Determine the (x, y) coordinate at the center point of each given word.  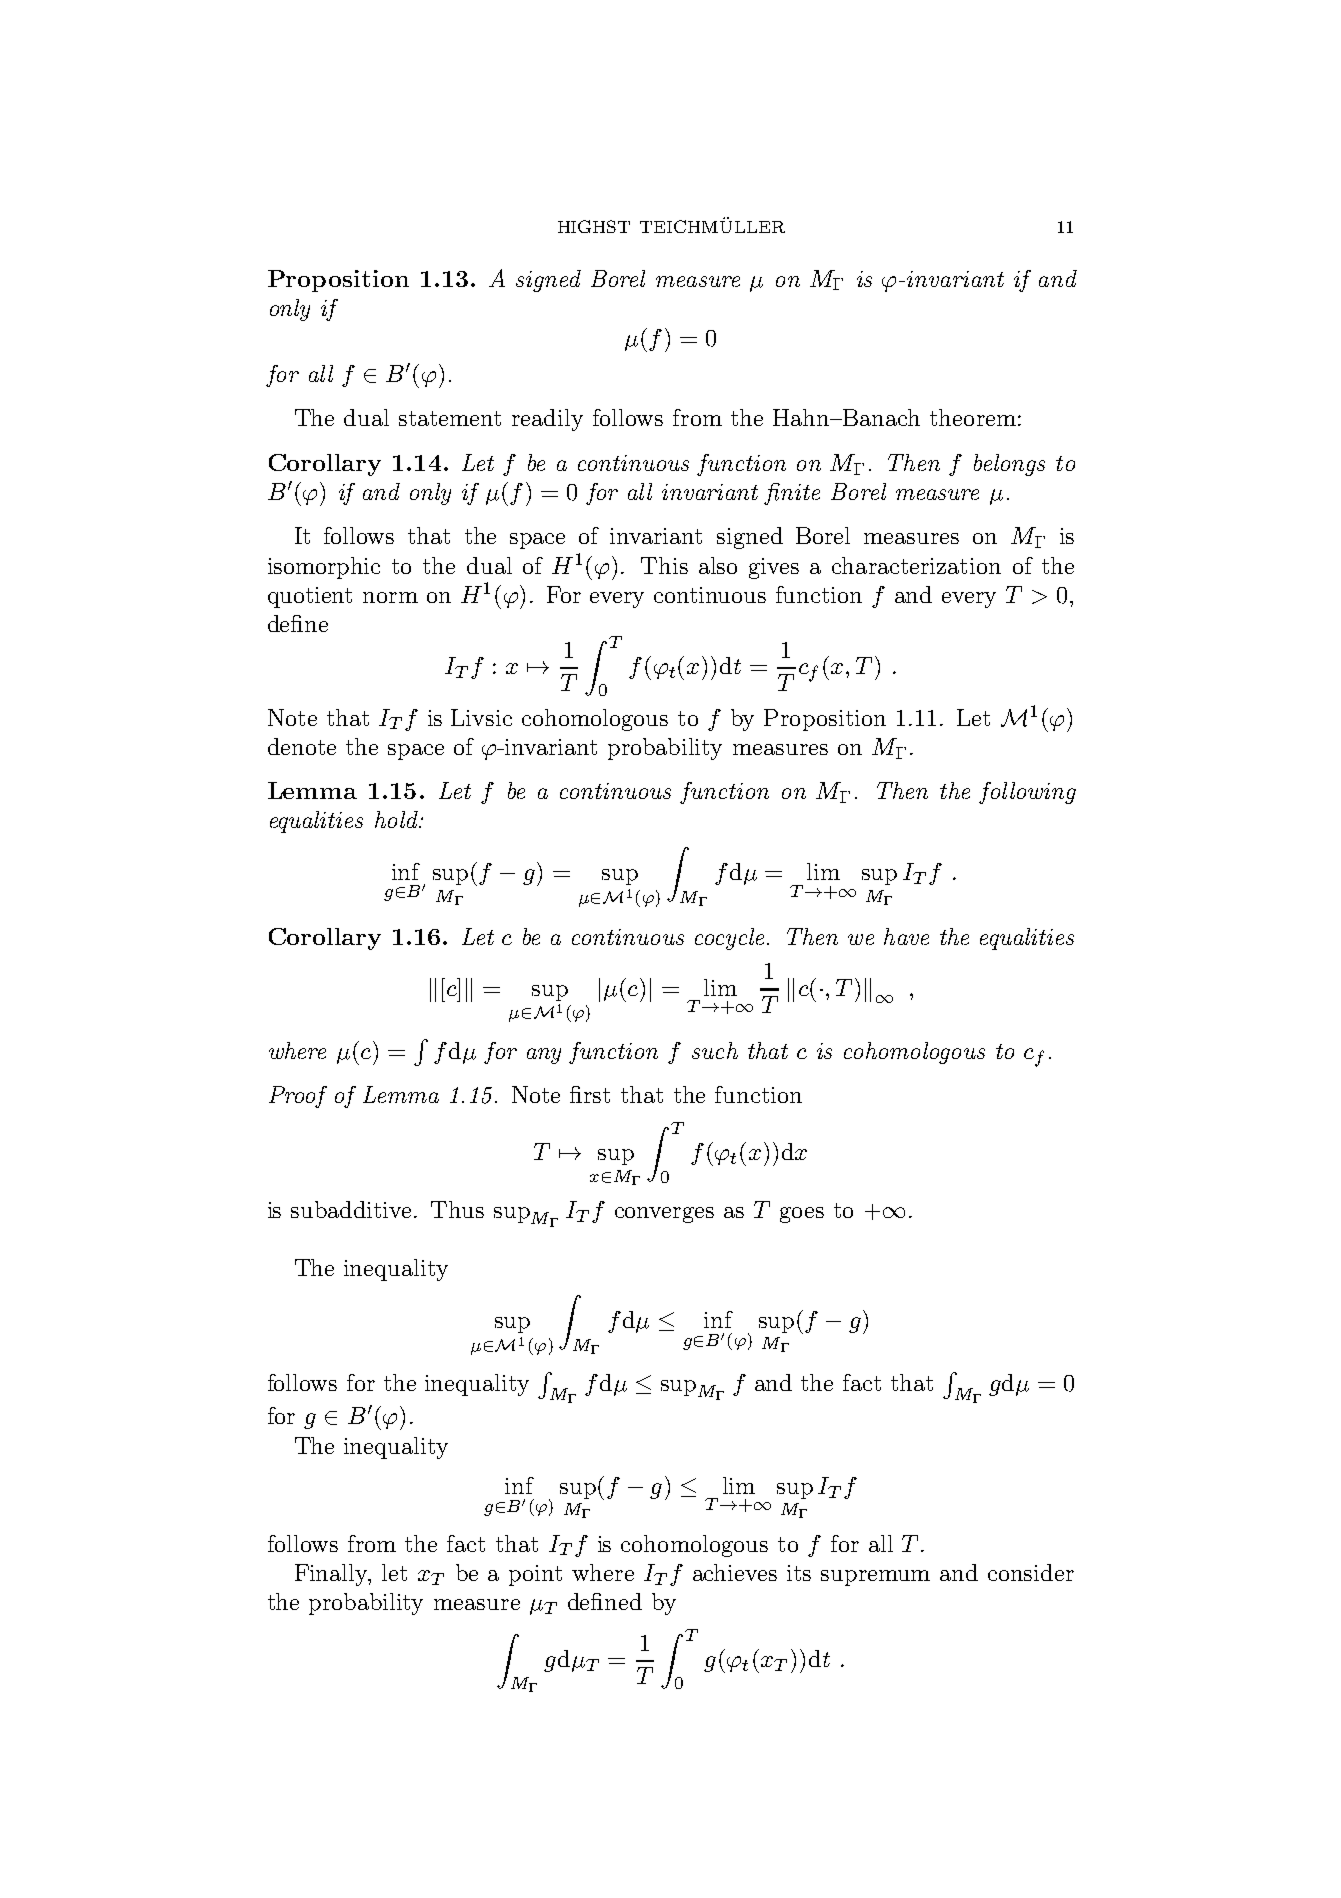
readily (547, 420)
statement (450, 418)
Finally (332, 1575)
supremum (875, 1578)
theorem (973, 417)
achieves (735, 1572)
